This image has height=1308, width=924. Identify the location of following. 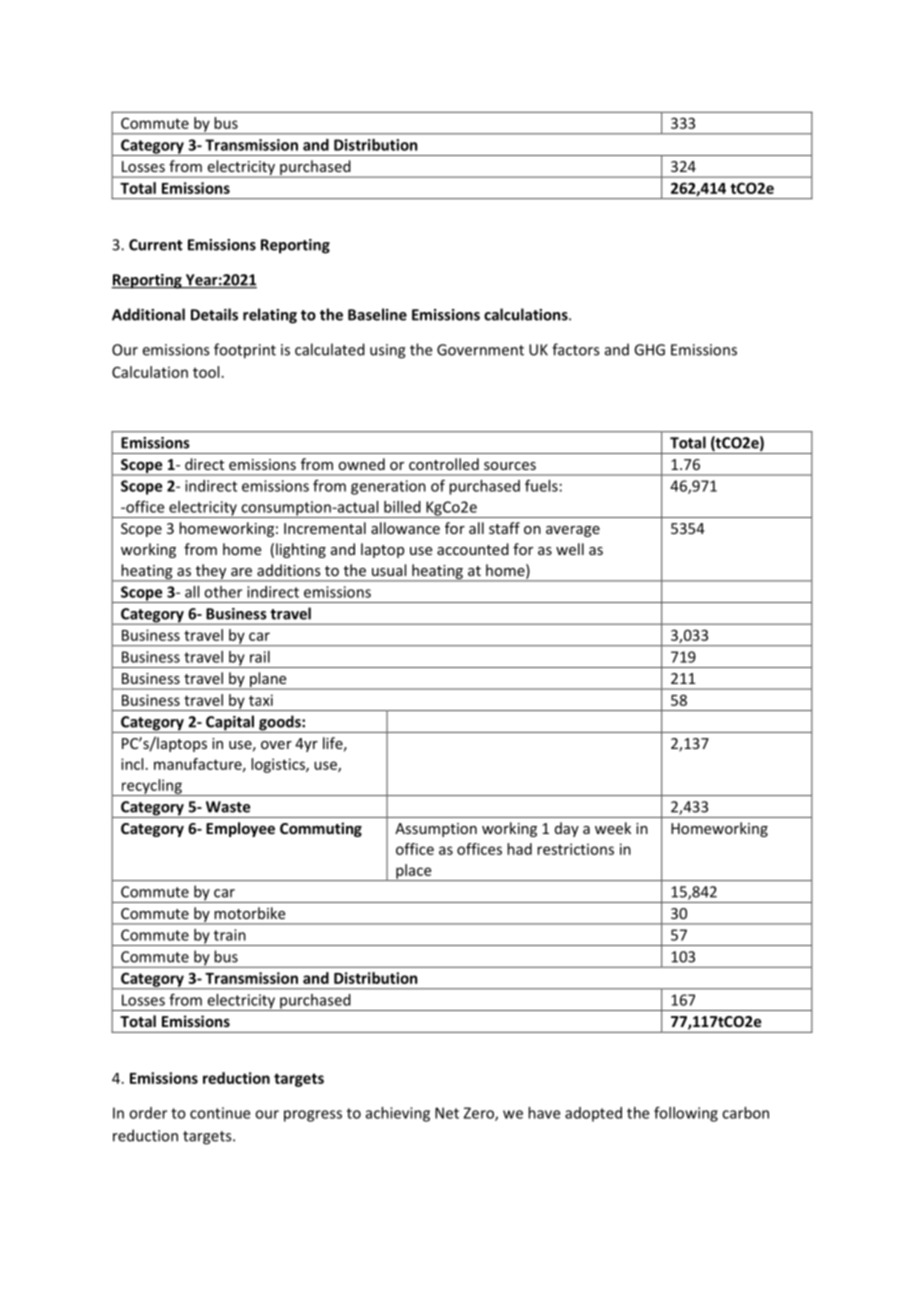
(686, 1114).
